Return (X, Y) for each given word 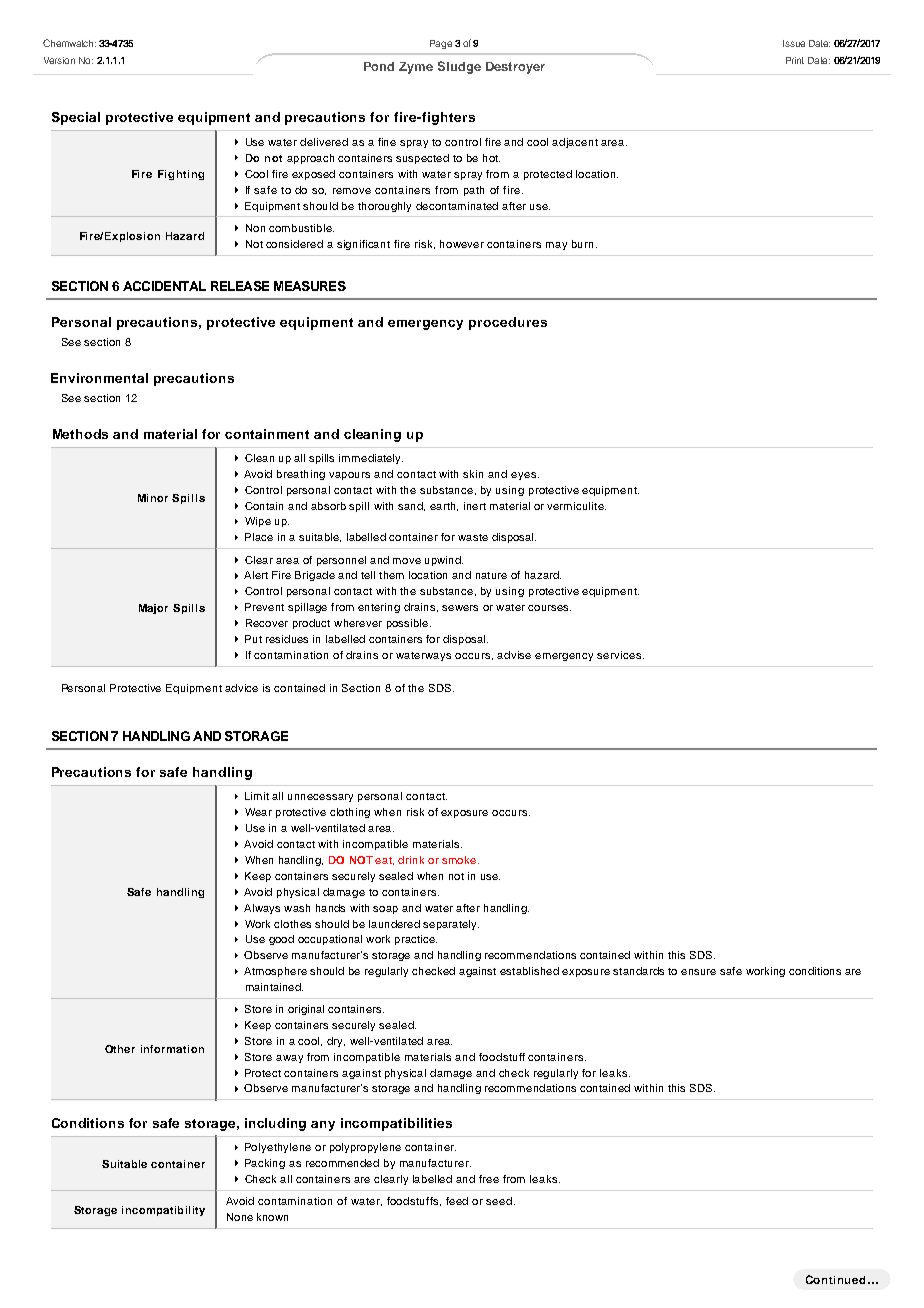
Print (795, 60)
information (172, 1049)
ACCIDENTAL (164, 286)
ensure (698, 972)
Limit (257, 796)
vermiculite (576, 506)
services (620, 655)
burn (584, 244)
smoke (460, 860)
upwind (444, 561)
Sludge (459, 67)
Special (76, 118)
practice (416, 940)
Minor (153, 498)
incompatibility (163, 1211)
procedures (508, 323)
